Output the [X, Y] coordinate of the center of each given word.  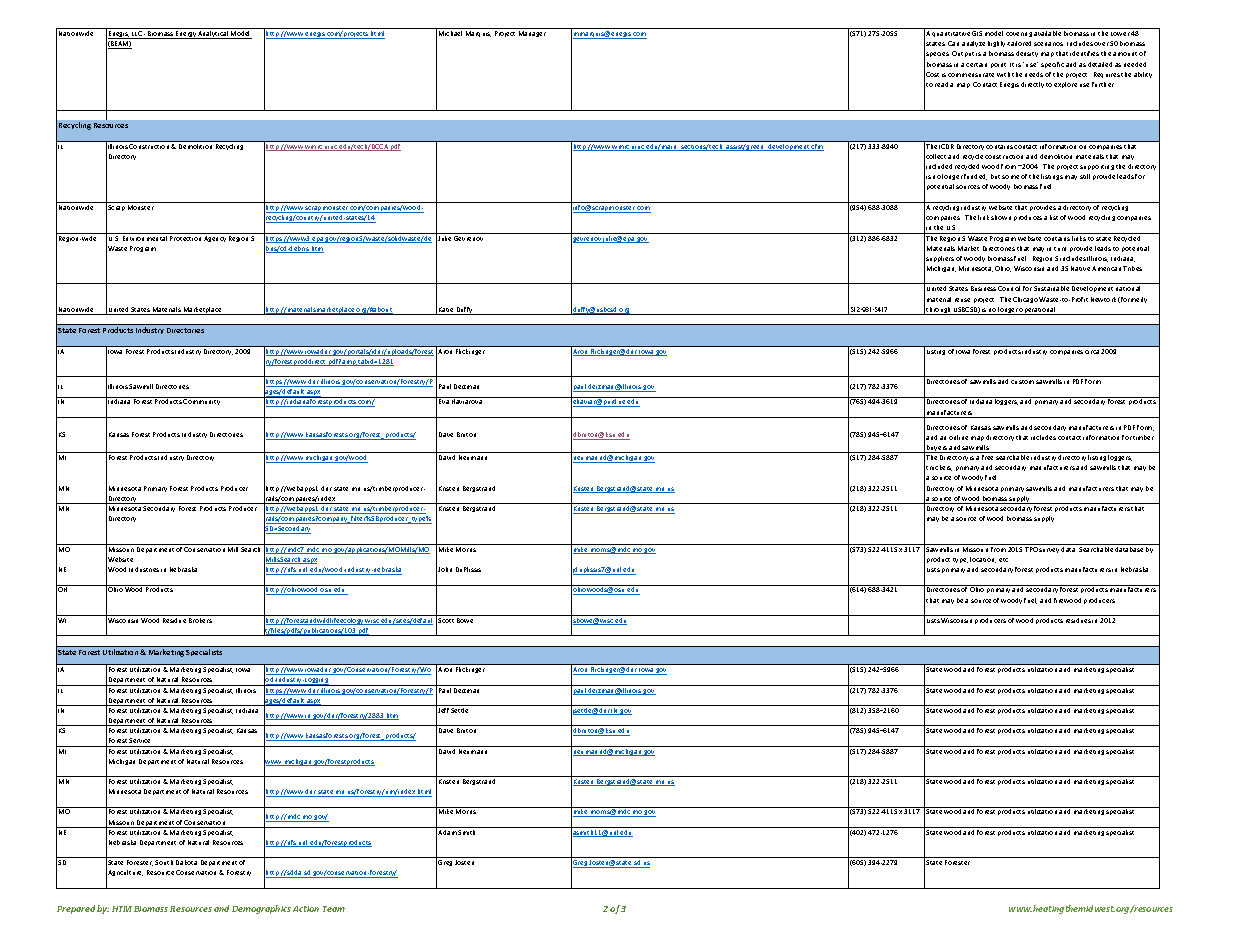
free [987, 457]
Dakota [186, 862]
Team [334, 909]
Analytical [213, 35]
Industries [144, 569]
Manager [532, 34]
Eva [444, 401]
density [1027, 54]
